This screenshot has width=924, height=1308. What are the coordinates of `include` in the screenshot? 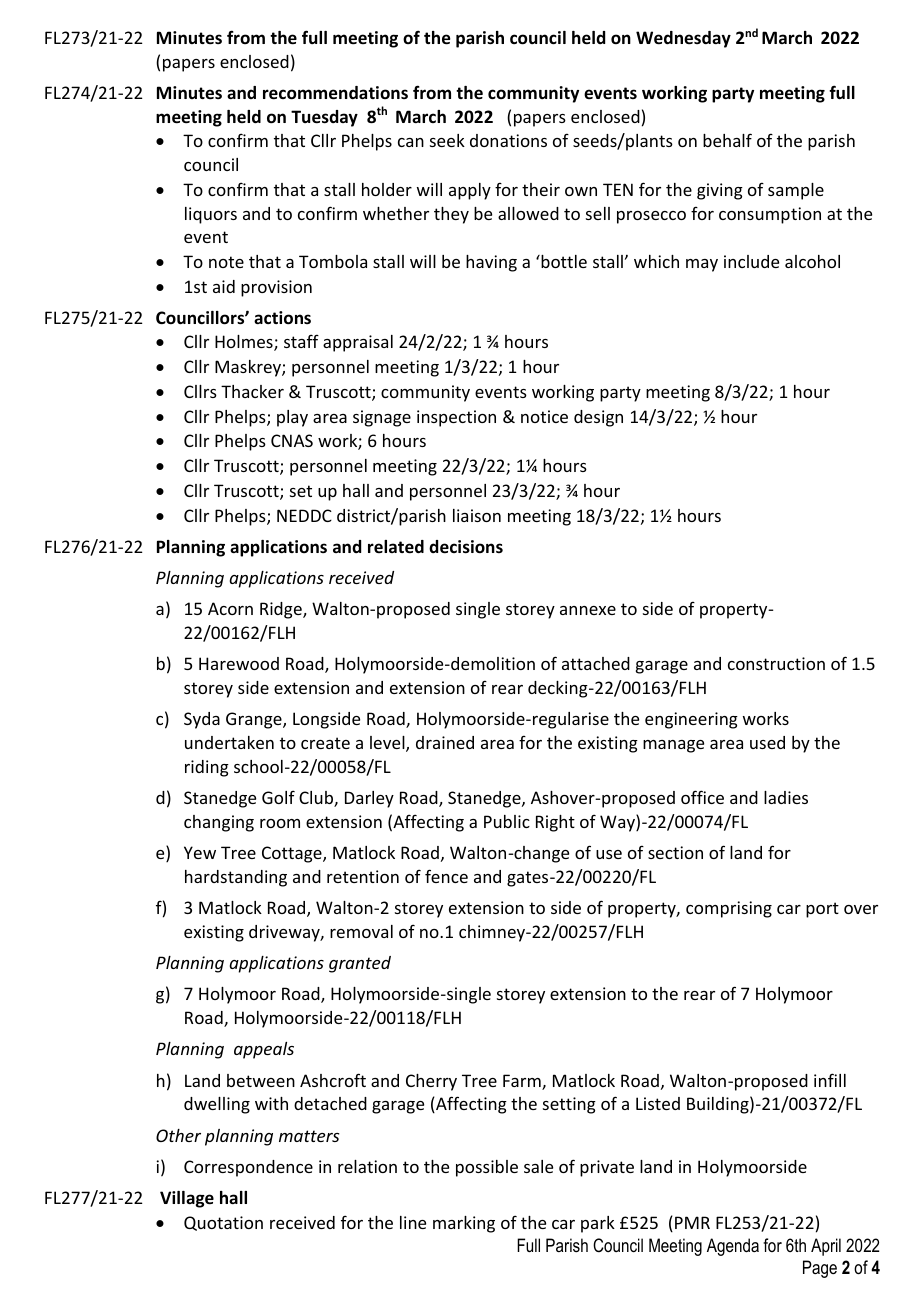 It's located at (751, 261).
